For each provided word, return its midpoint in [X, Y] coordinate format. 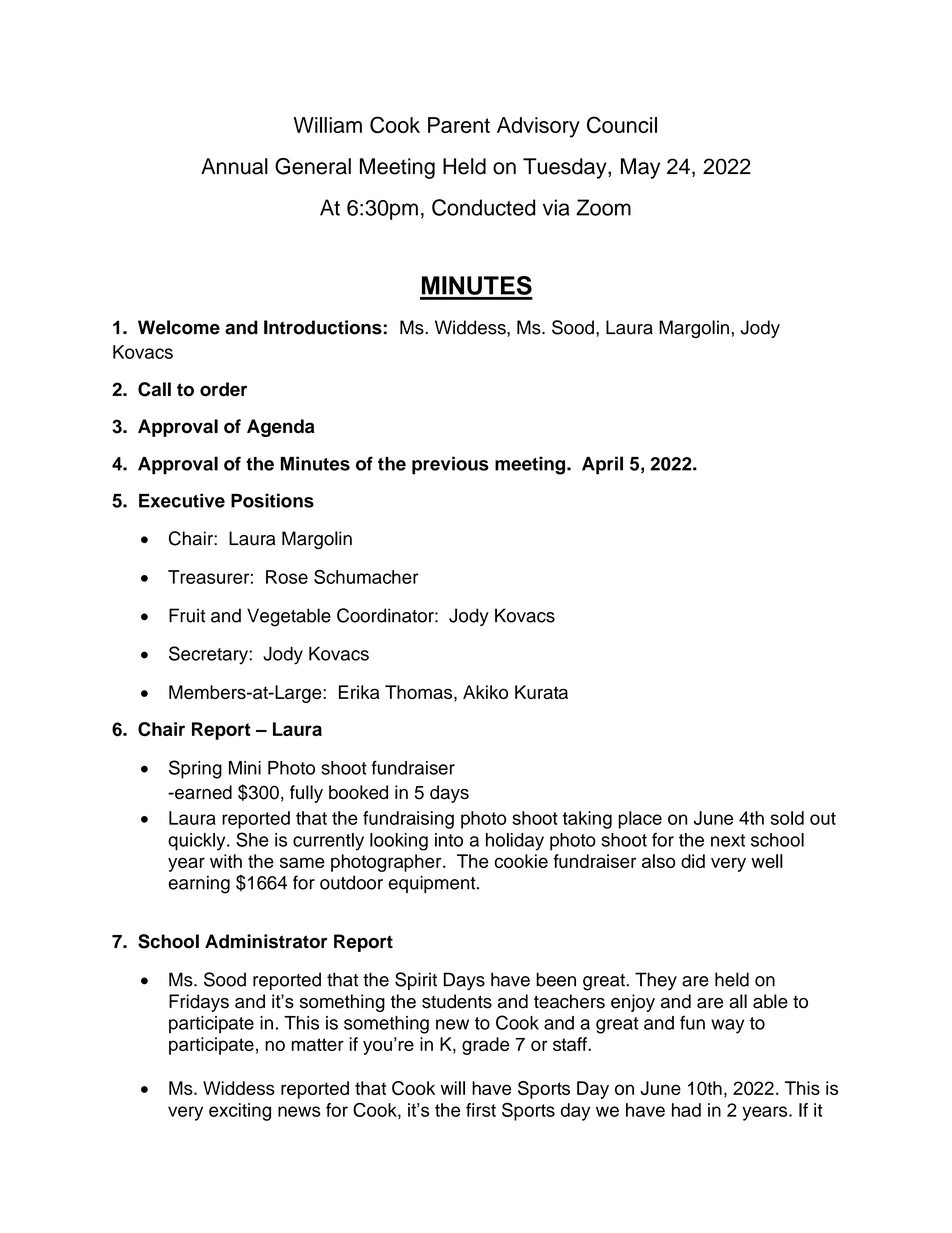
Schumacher [366, 577]
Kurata [541, 692]
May [640, 168]
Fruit [187, 615]
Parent [459, 125]
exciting [240, 1112]
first [481, 1110]
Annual [234, 166]
